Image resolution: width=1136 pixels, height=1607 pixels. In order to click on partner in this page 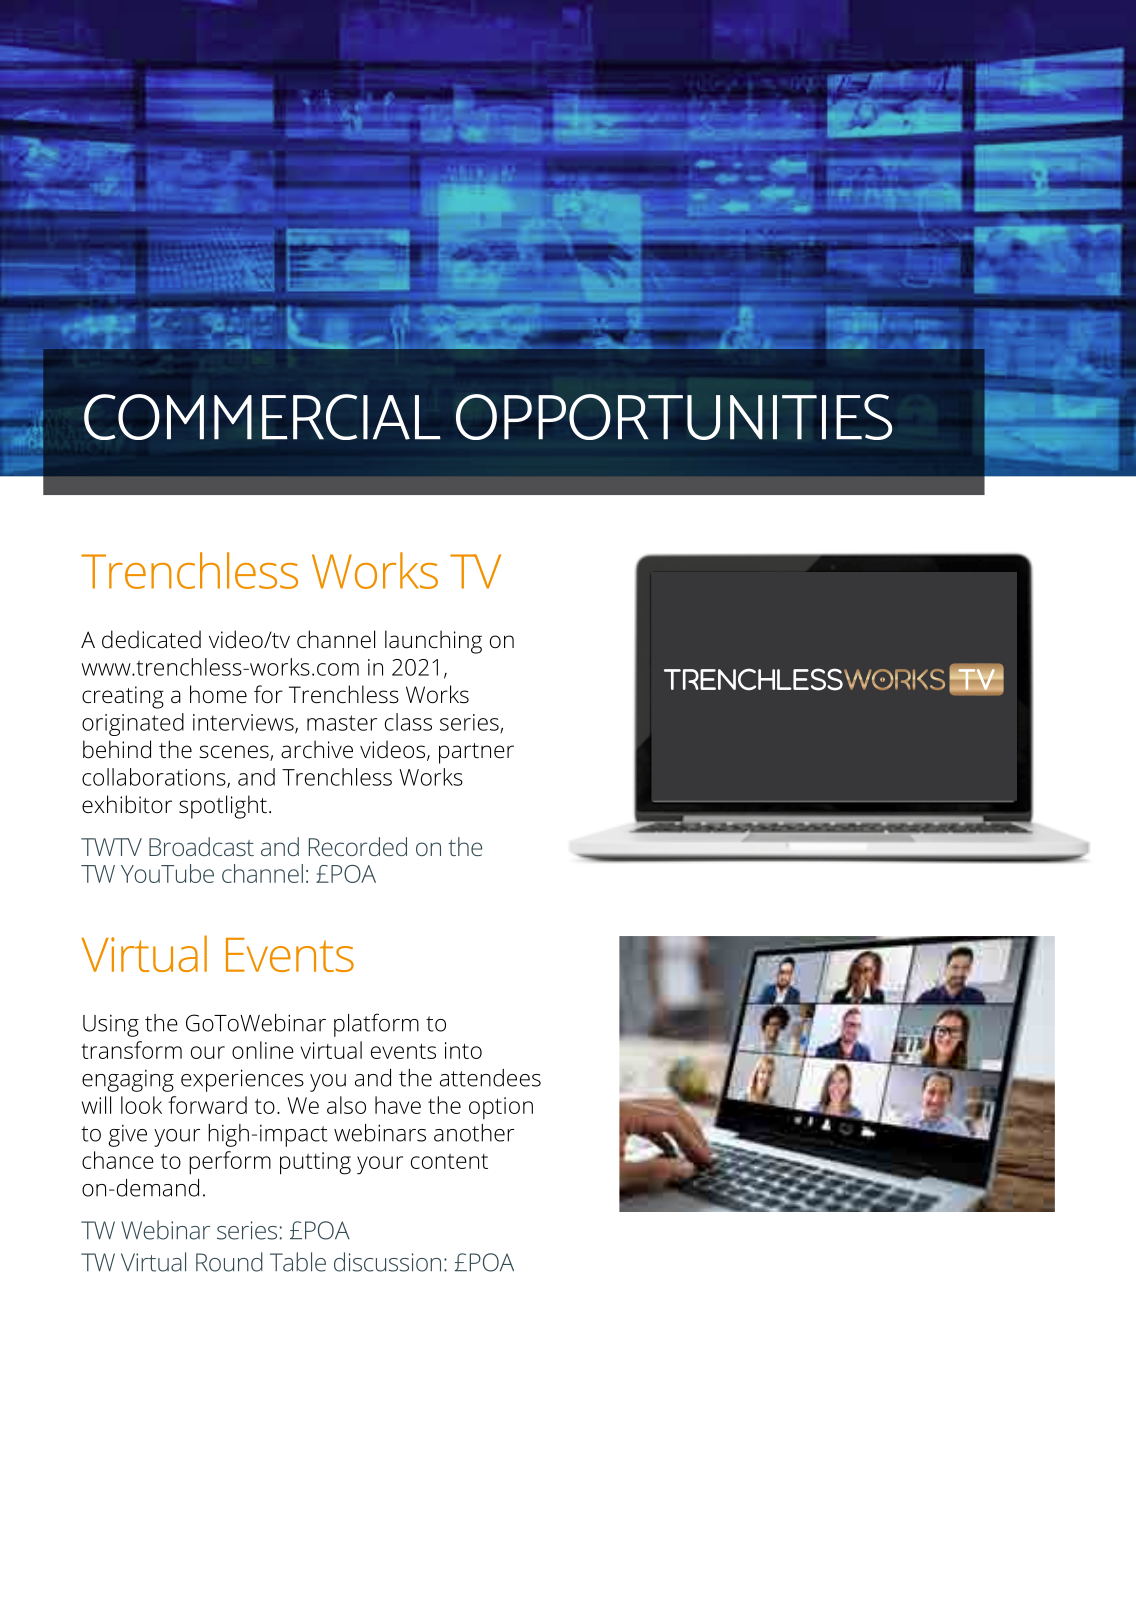, I will do `click(476, 753)`.
